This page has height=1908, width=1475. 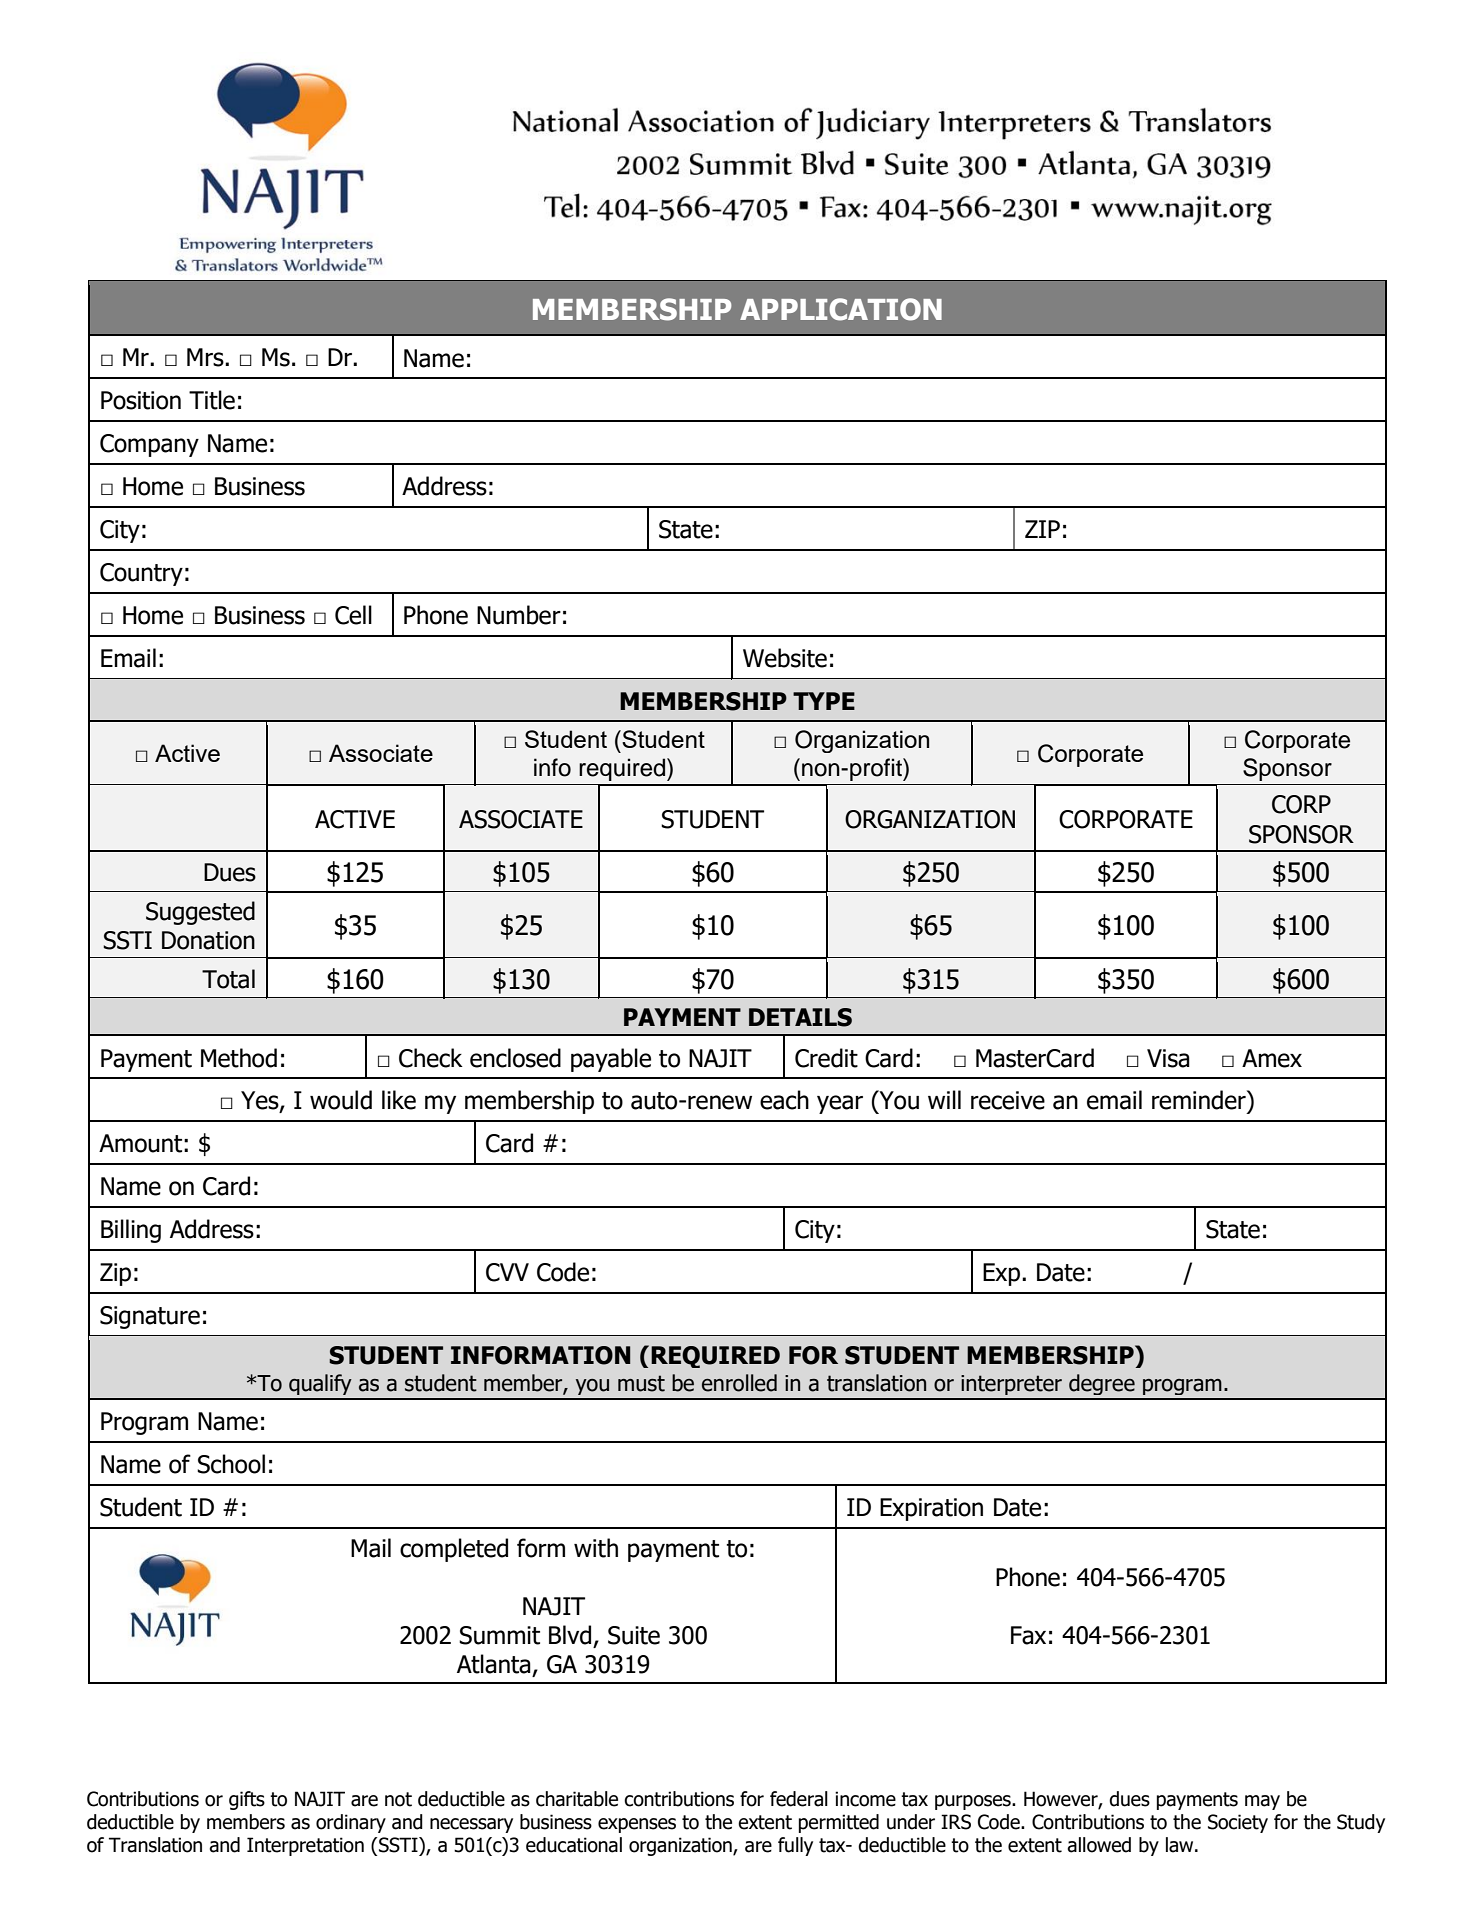 What do you see at coordinates (784, 1100) in the page?
I see `each` at bounding box center [784, 1100].
